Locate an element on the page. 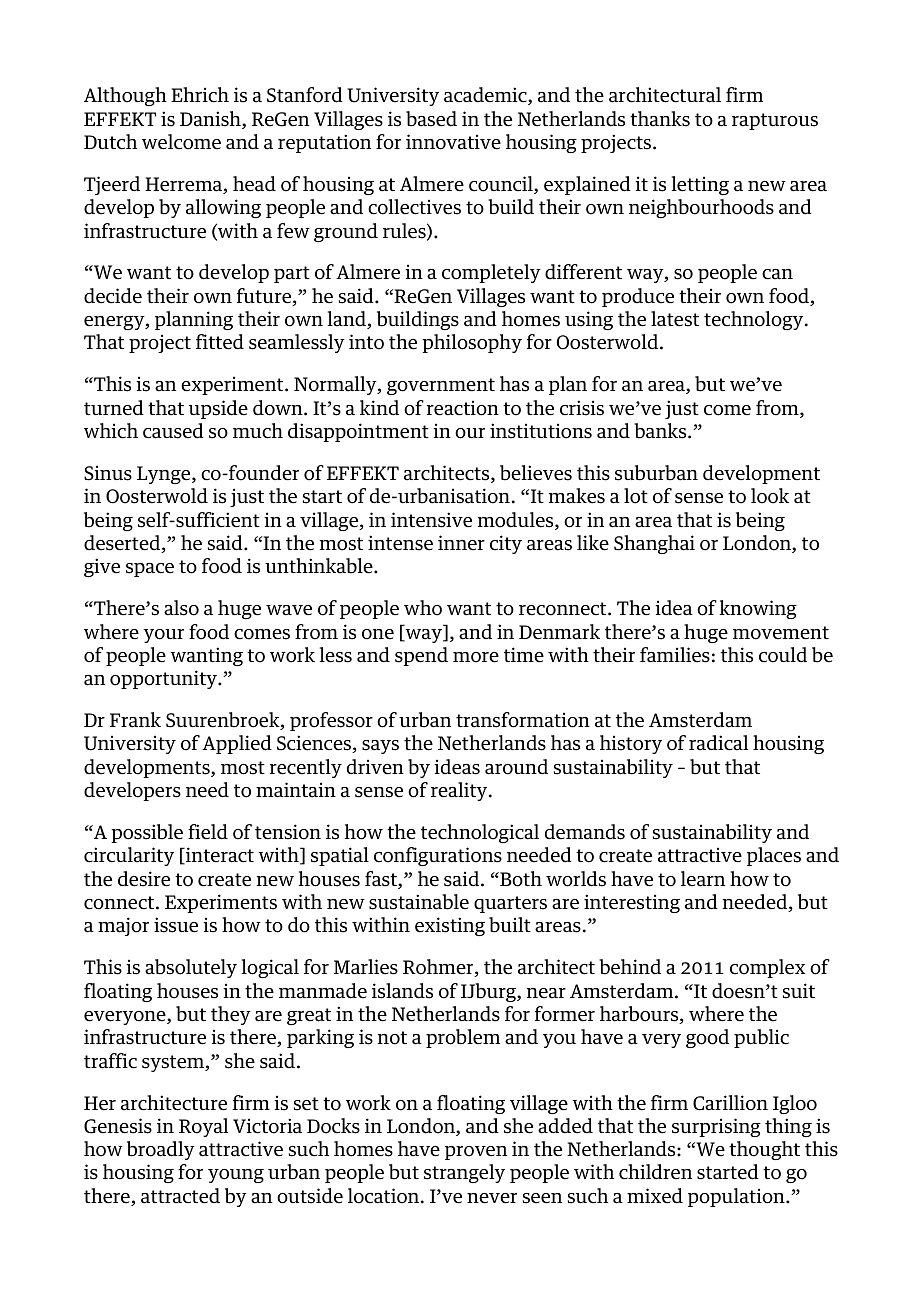  inner is located at coordinates (461, 543).
